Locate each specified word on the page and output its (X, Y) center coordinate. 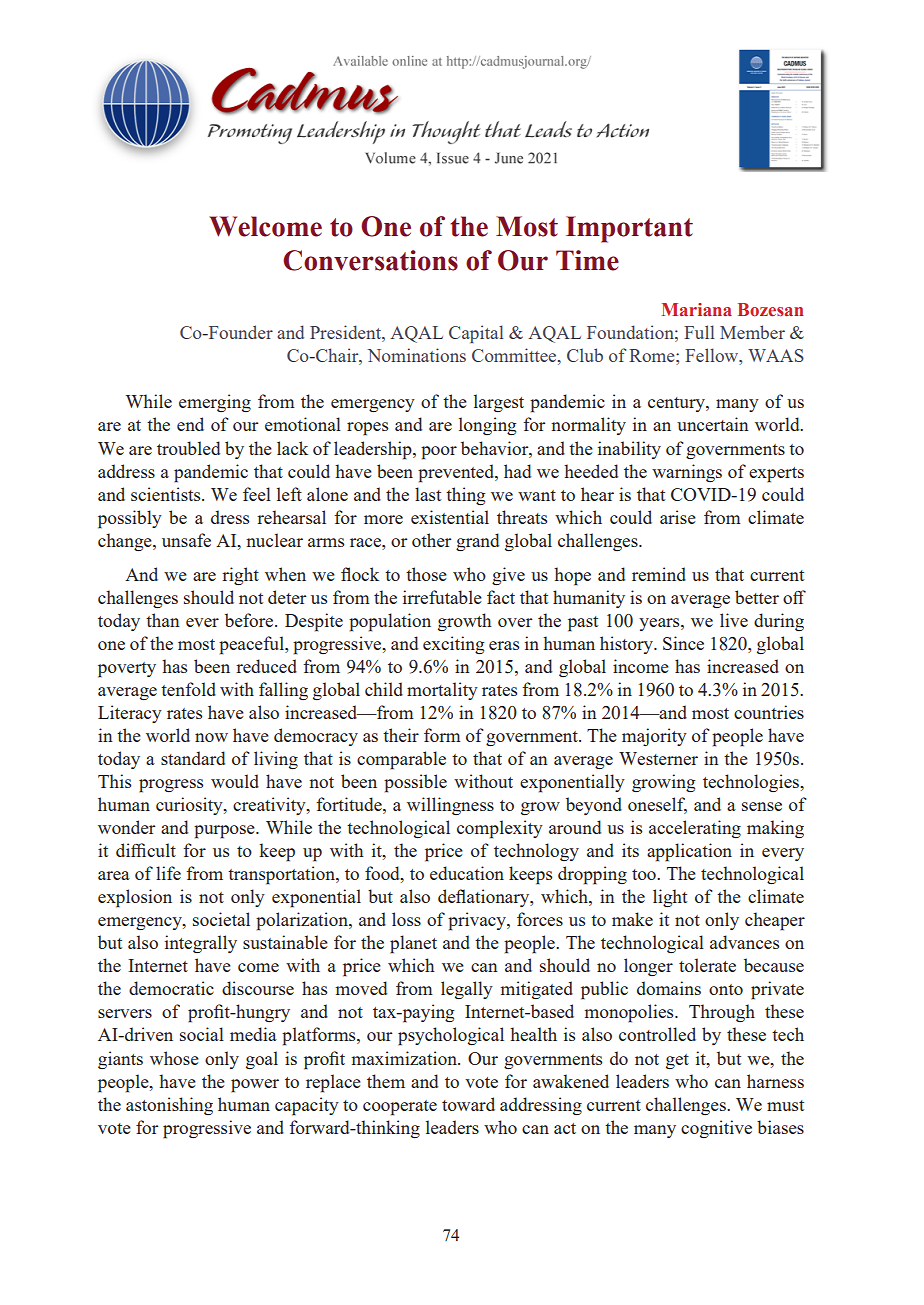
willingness (450, 806)
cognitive (716, 1129)
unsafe (186, 540)
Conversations (370, 260)
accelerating (695, 829)
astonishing (169, 1106)
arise (678, 517)
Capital (476, 334)
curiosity (190, 806)
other (431, 540)
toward (468, 1104)
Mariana (697, 309)
